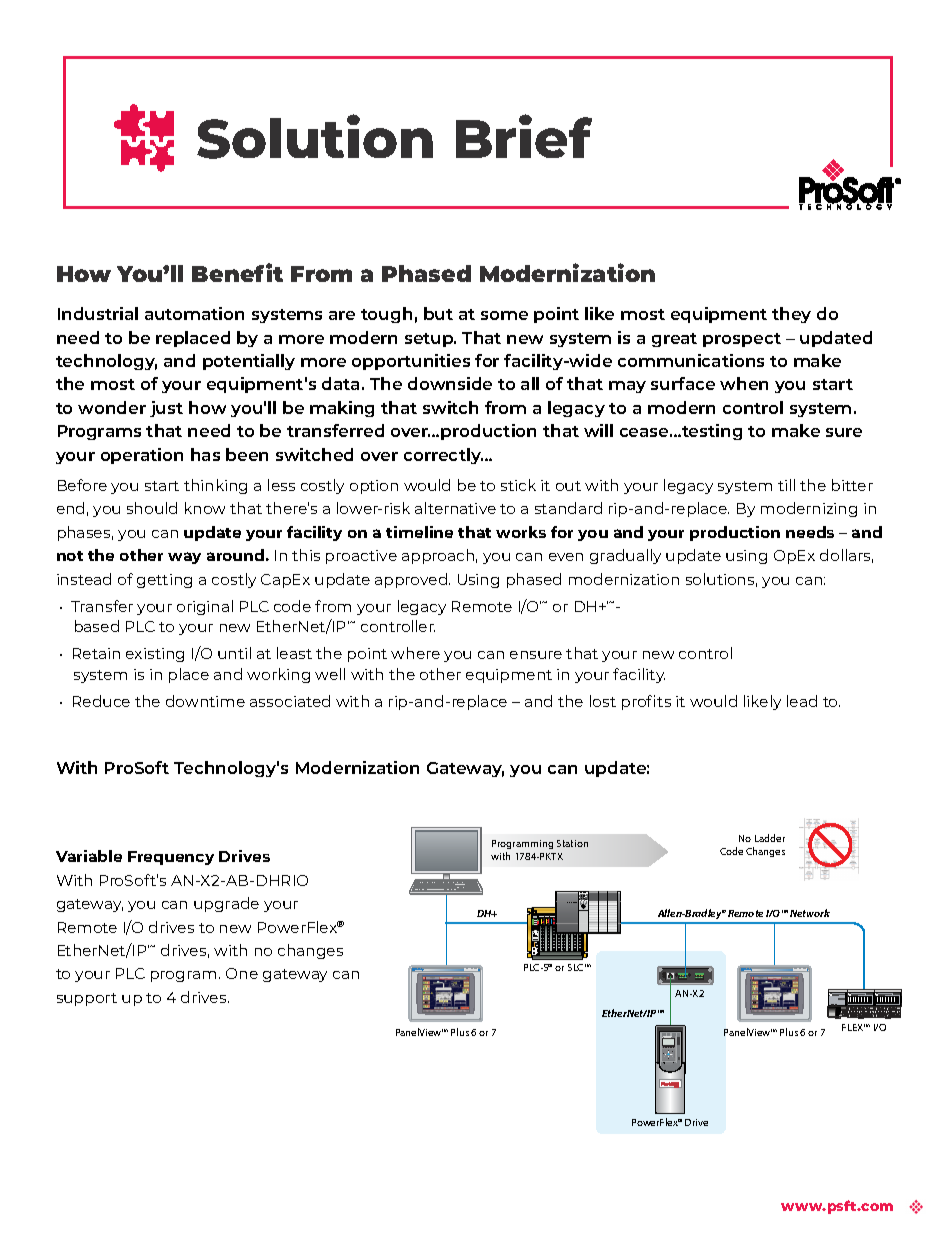 This screenshot has height=1233, width=952. I want to click on Network, so click(810, 913).
